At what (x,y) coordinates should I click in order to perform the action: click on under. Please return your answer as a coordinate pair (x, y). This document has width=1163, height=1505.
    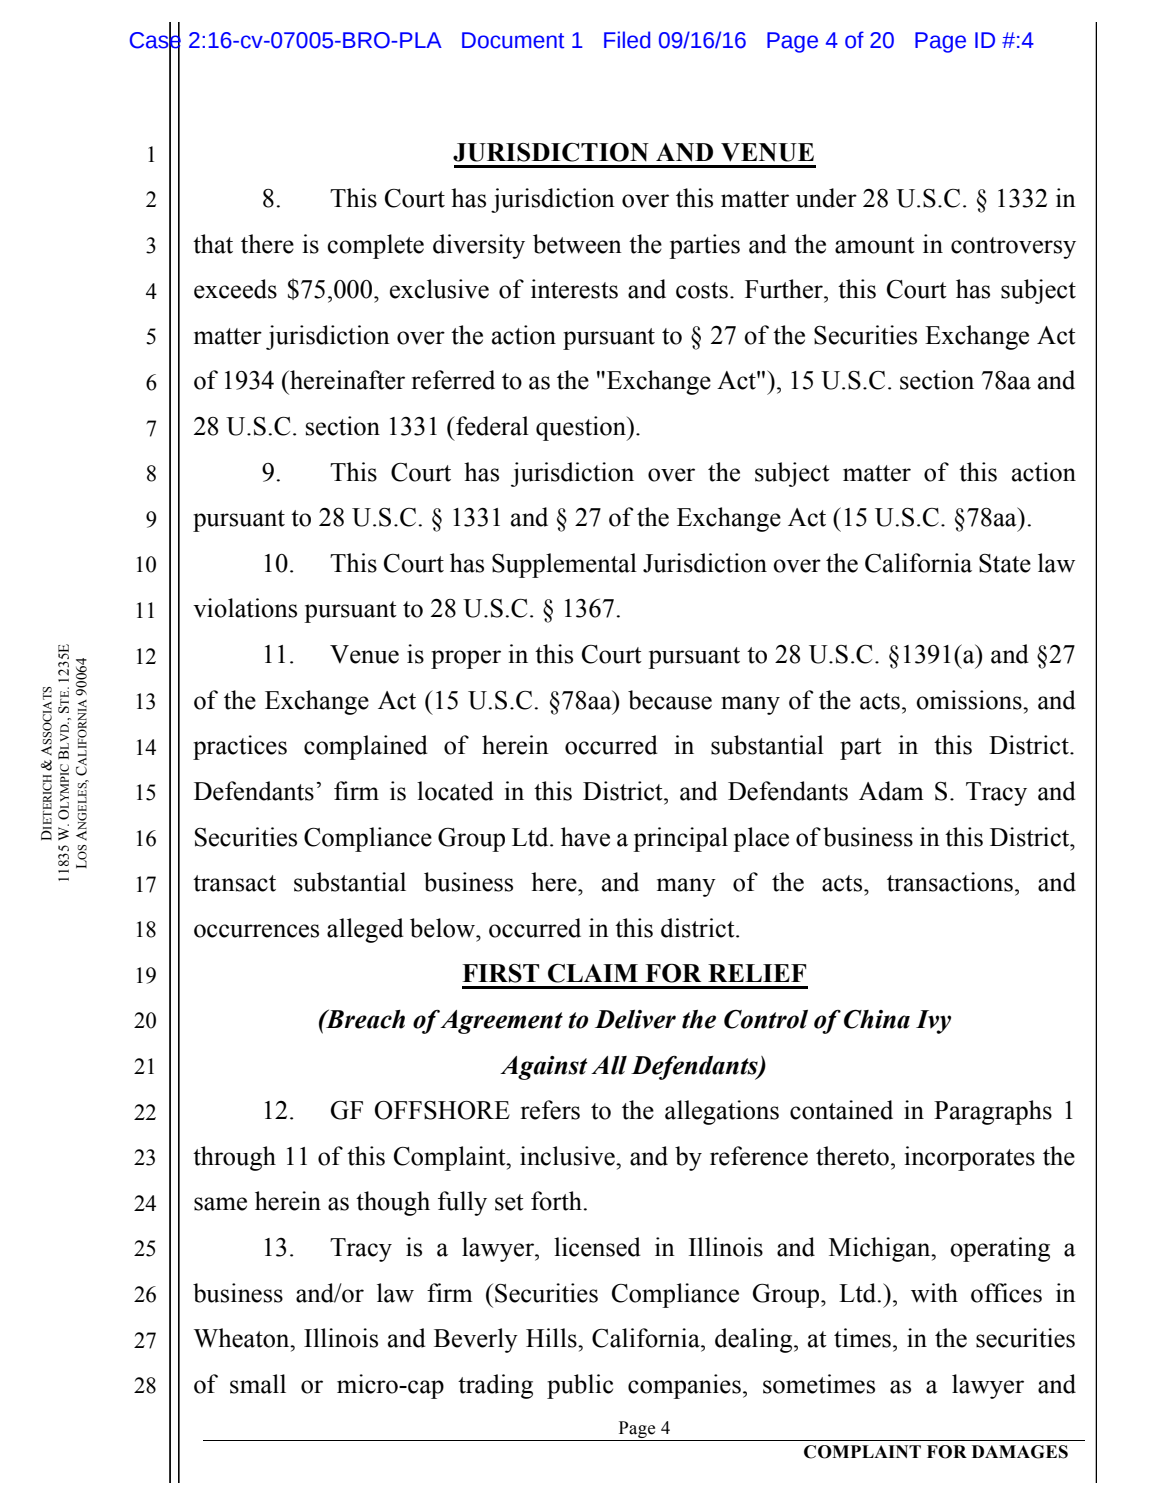
    Looking at the image, I should click on (826, 198).
